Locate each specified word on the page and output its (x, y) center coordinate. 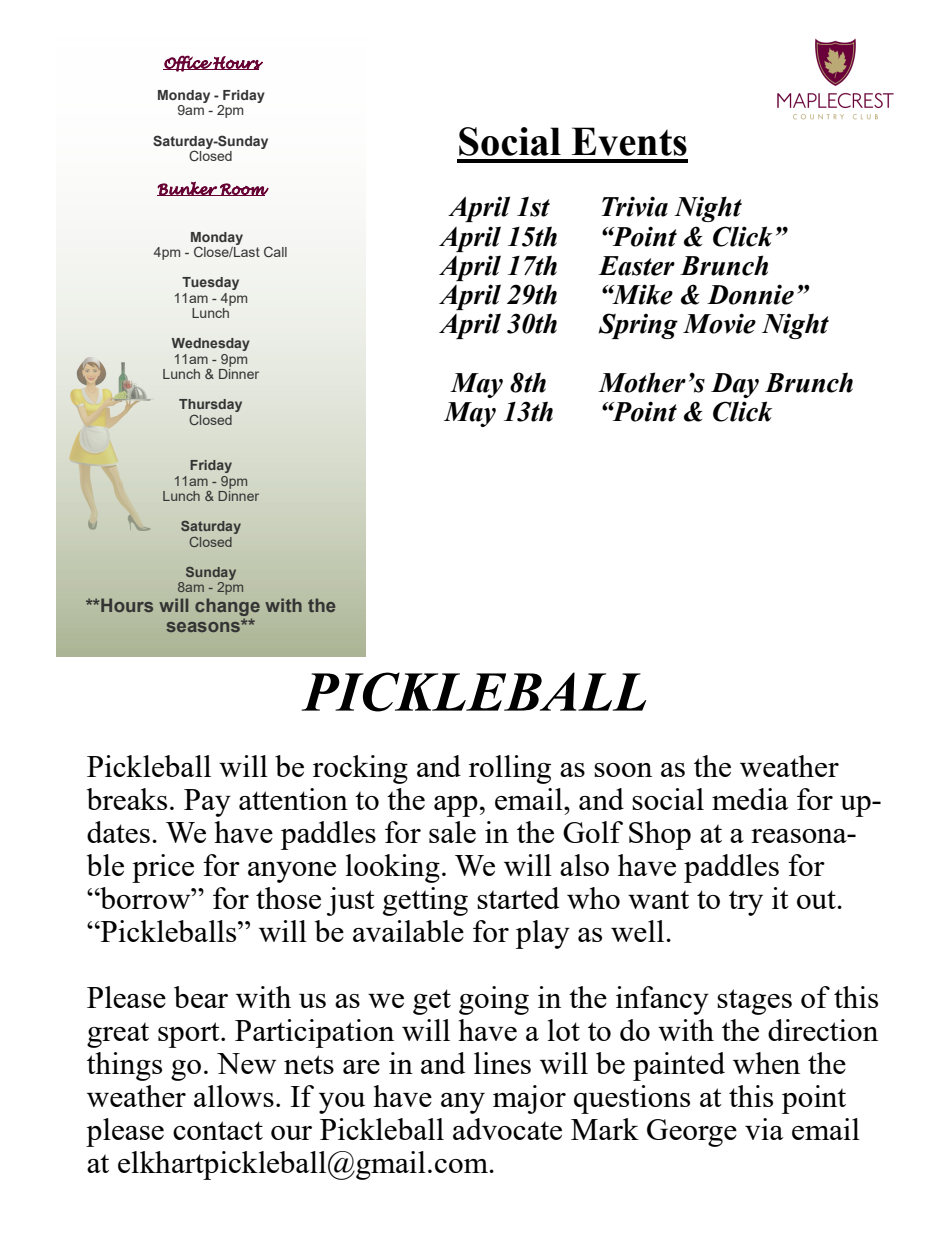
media (750, 799)
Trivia (635, 206)
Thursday (210, 407)
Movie (719, 323)
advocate (507, 1129)
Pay (207, 803)
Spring (638, 326)
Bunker (188, 188)
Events (629, 141)
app (456, 806)
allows (234, 1096)
